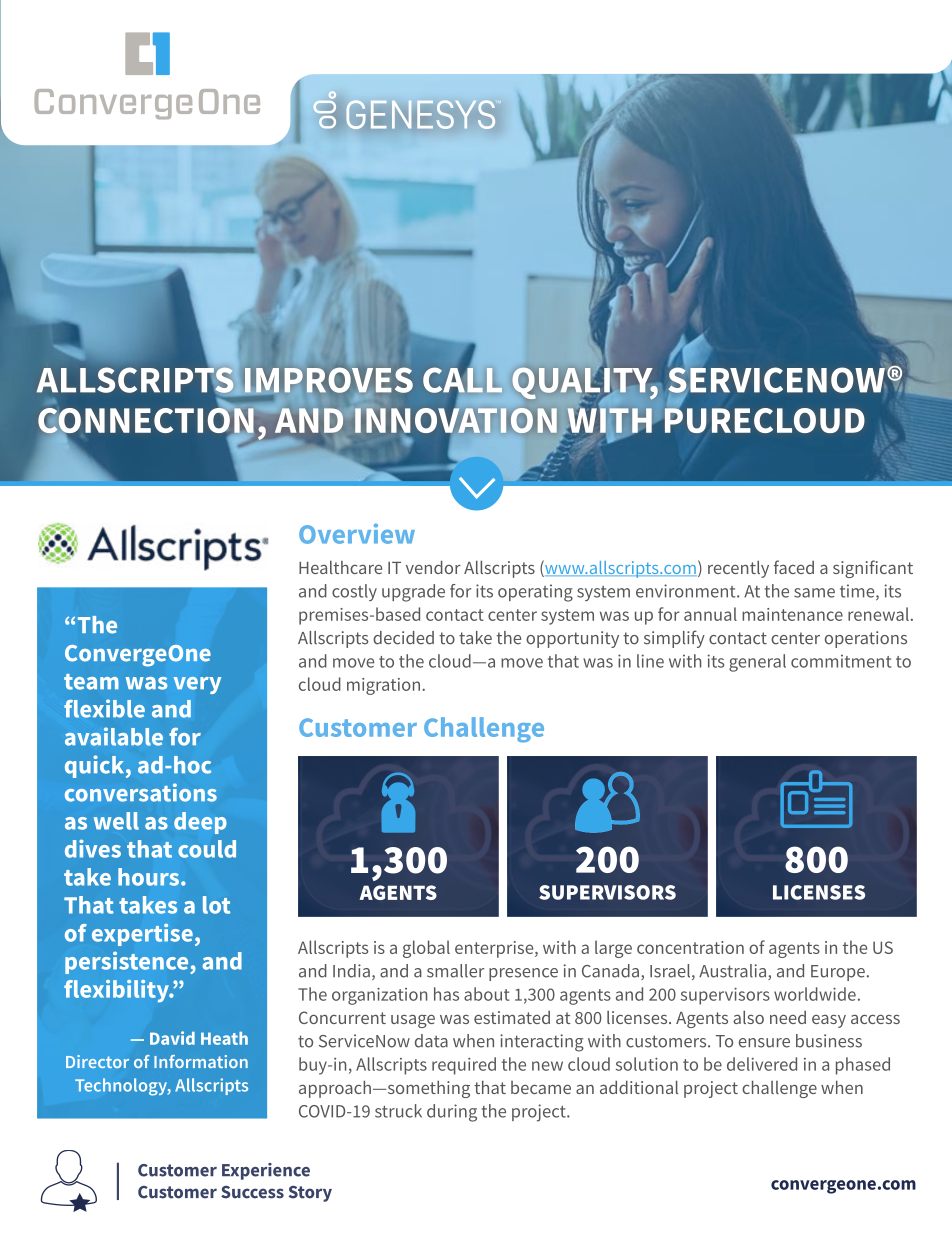 The image size is (952, 1233). What do you see at coordinates (814, 593) in the screenshot?
I see `same` at bounding box center [814, 593].
